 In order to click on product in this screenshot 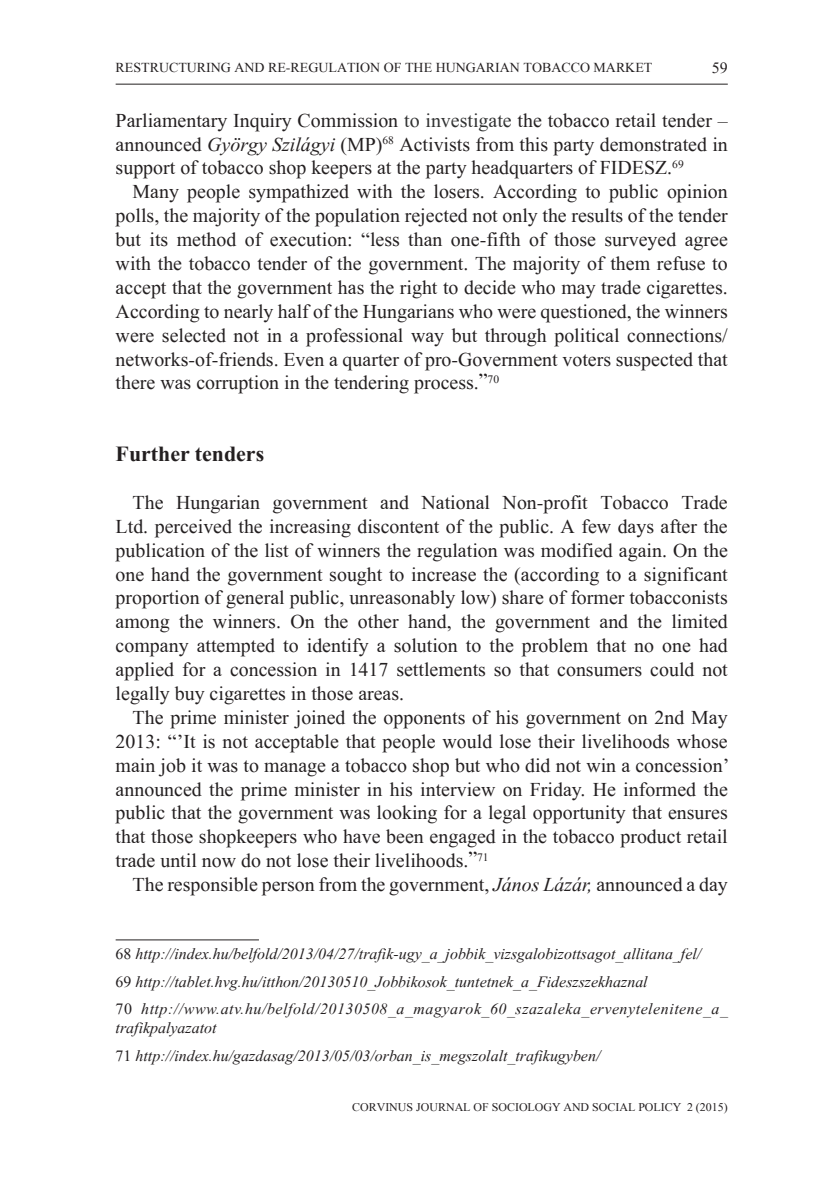, I will do `click(650, 838)`.
